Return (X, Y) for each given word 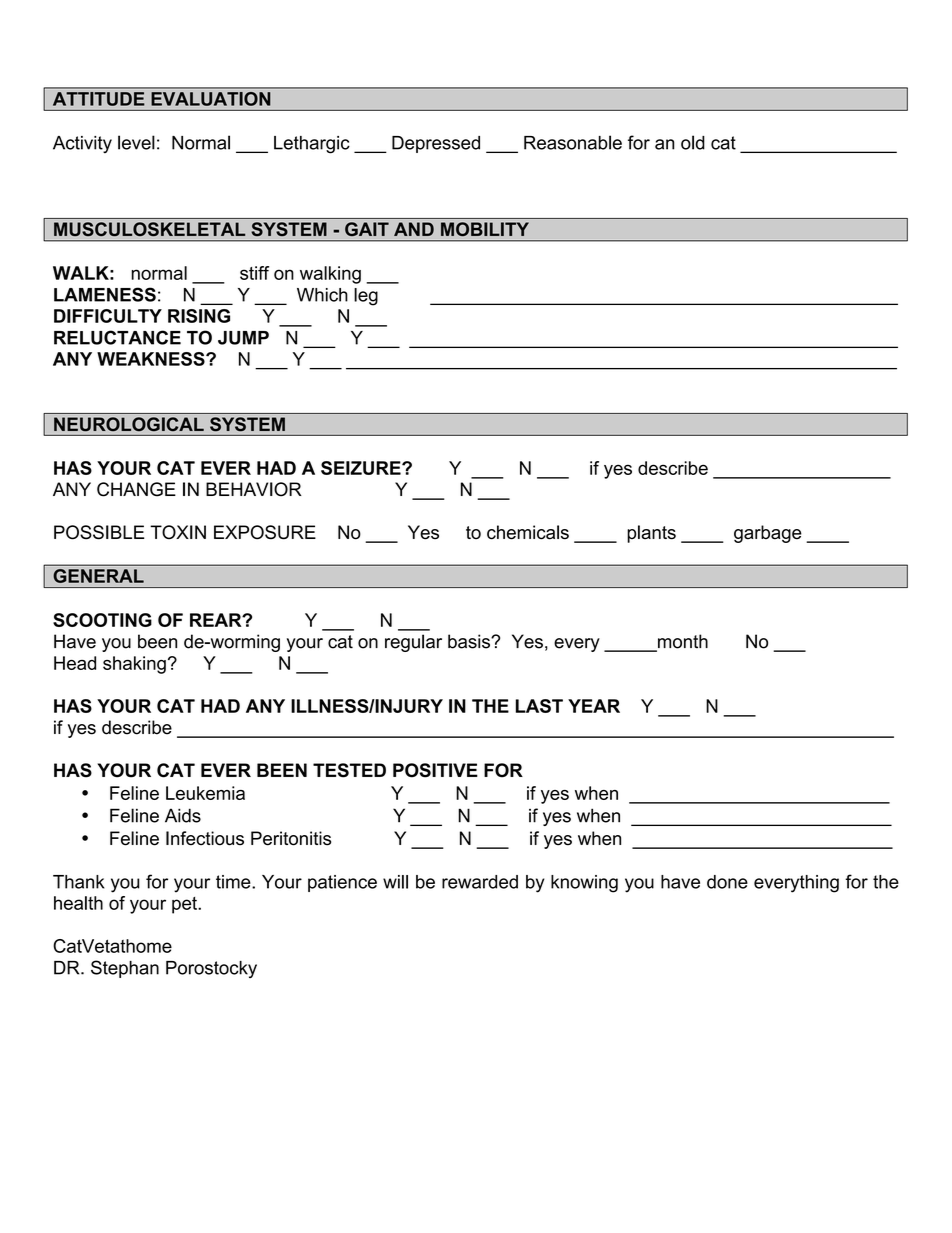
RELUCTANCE (117, 337)
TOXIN (178, 532)
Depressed (436, 144)
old (693, 142)
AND (414, 229)
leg (366, 297)
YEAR (594, 706)
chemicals (528, 532)
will (395, 882)
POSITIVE (435, 770)
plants (651, 534)
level (136, 142)
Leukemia (205, 793)
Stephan (125, 969)
